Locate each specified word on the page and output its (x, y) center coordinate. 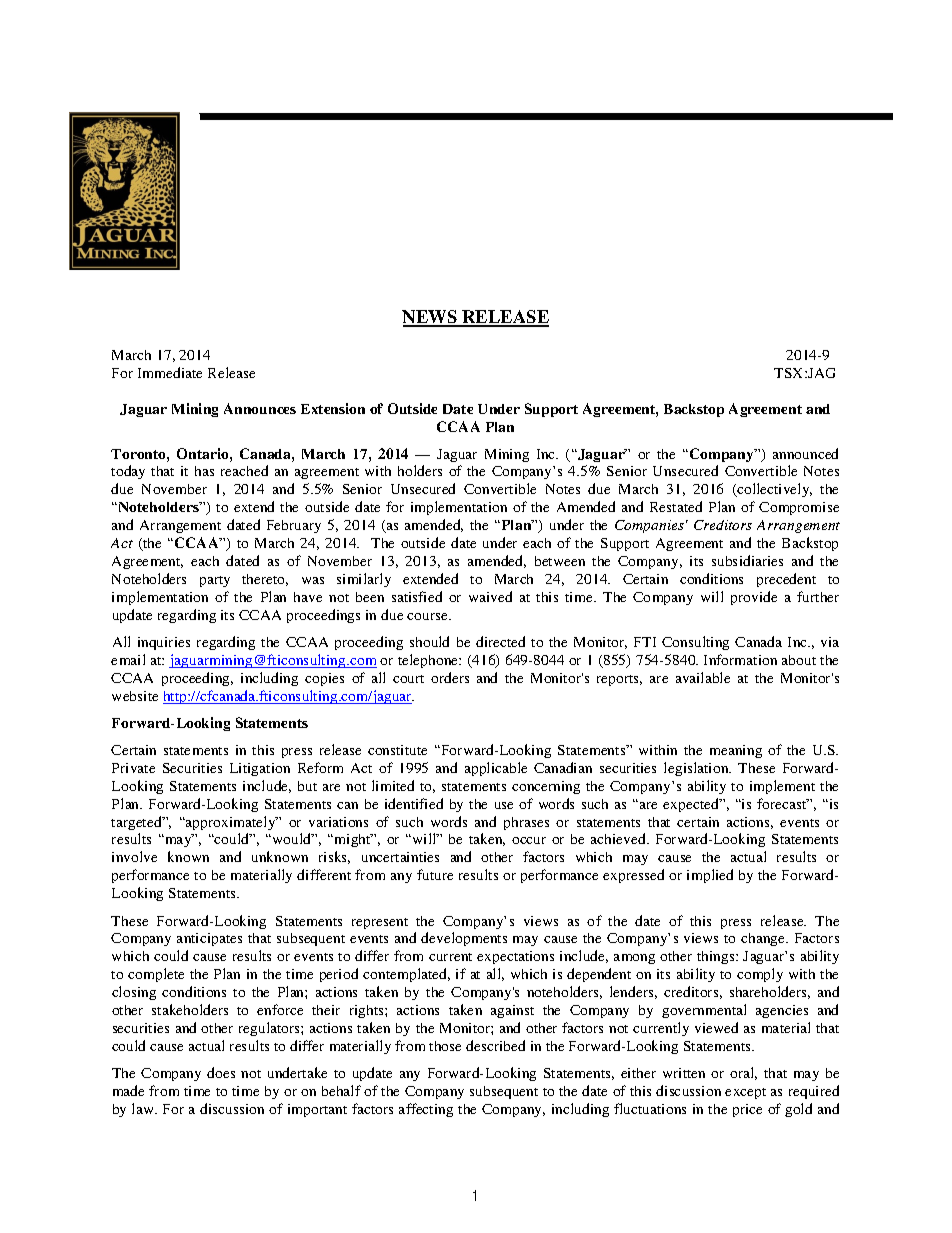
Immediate (170, 372)
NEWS (430, 318)
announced (805, 453)
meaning (736, 751)
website (135, 696)
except (745, 1093)
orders (450, 677)
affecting (426, 1110)
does (221, 1072)
